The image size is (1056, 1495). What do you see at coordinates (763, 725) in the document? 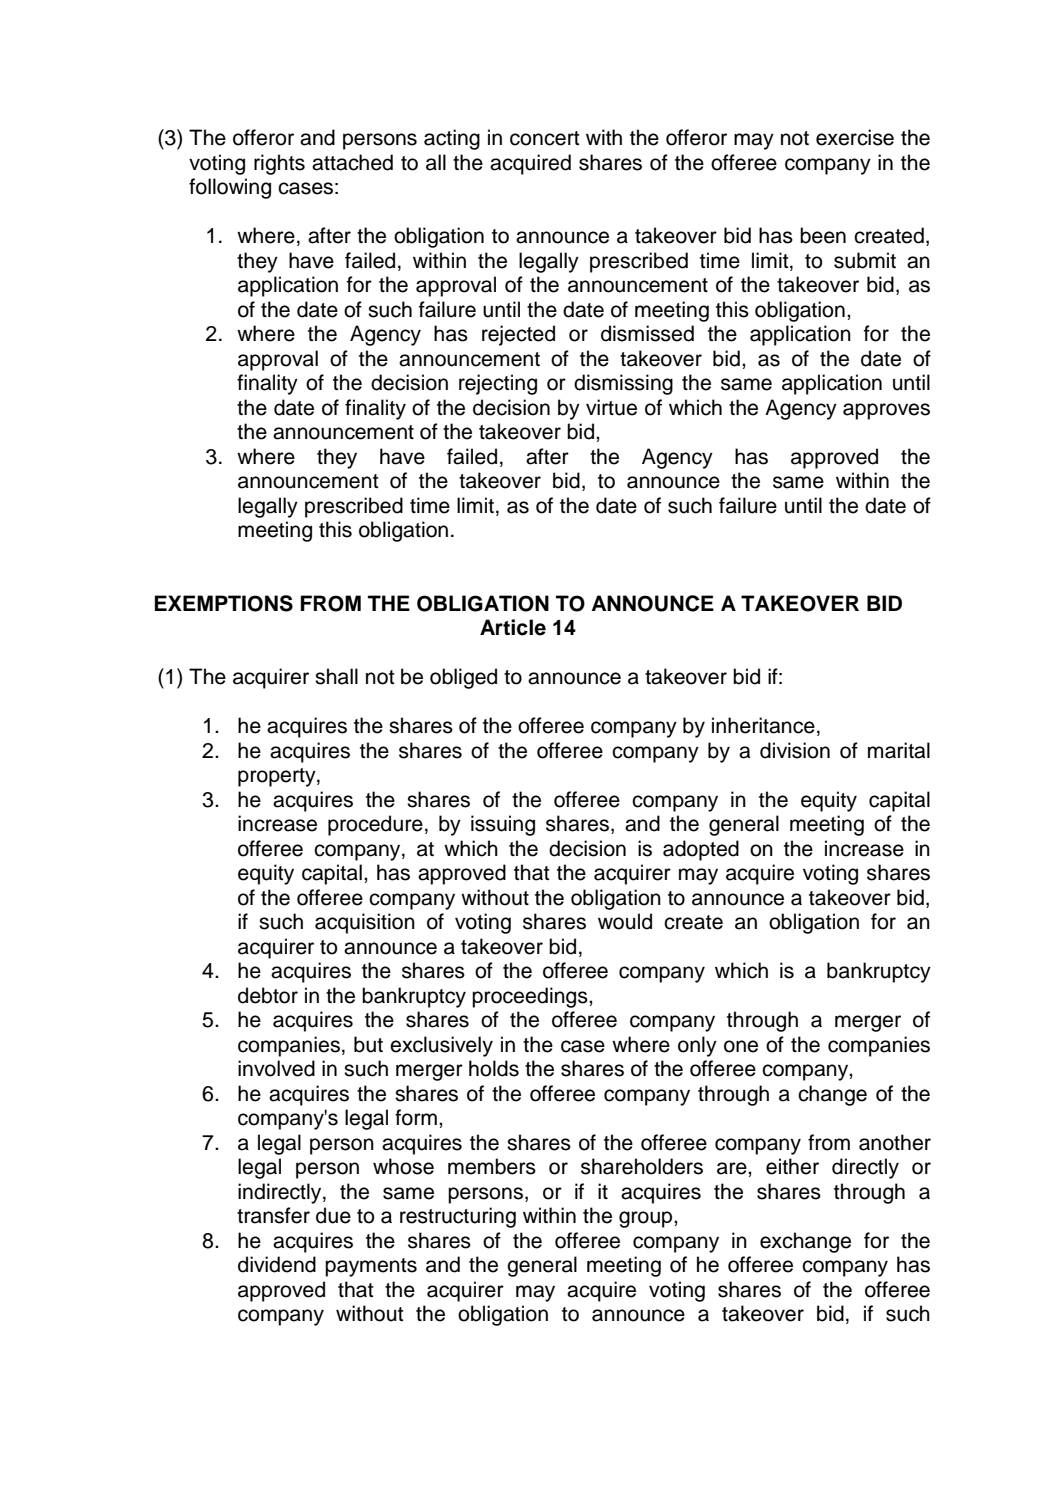
I see `inheritance` at bounding box center [763, 725].
